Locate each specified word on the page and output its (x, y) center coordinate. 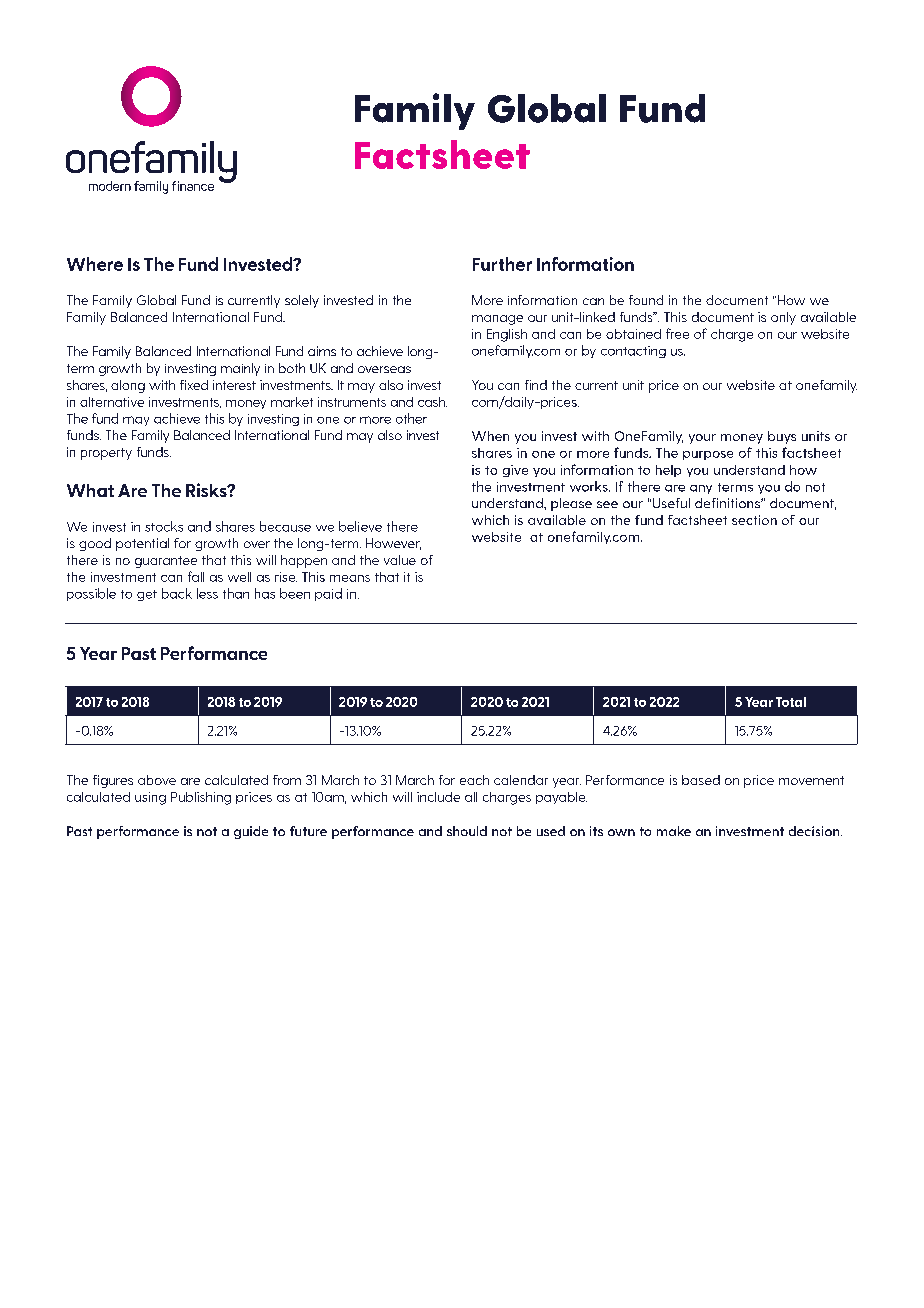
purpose (708, 455)
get (147, 595)
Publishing (201, 798)
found (646, 300)
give (515, 471)
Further (502, 264)
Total (791, 702)
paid (328, 594)
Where (95, 264)
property (106, 454)
